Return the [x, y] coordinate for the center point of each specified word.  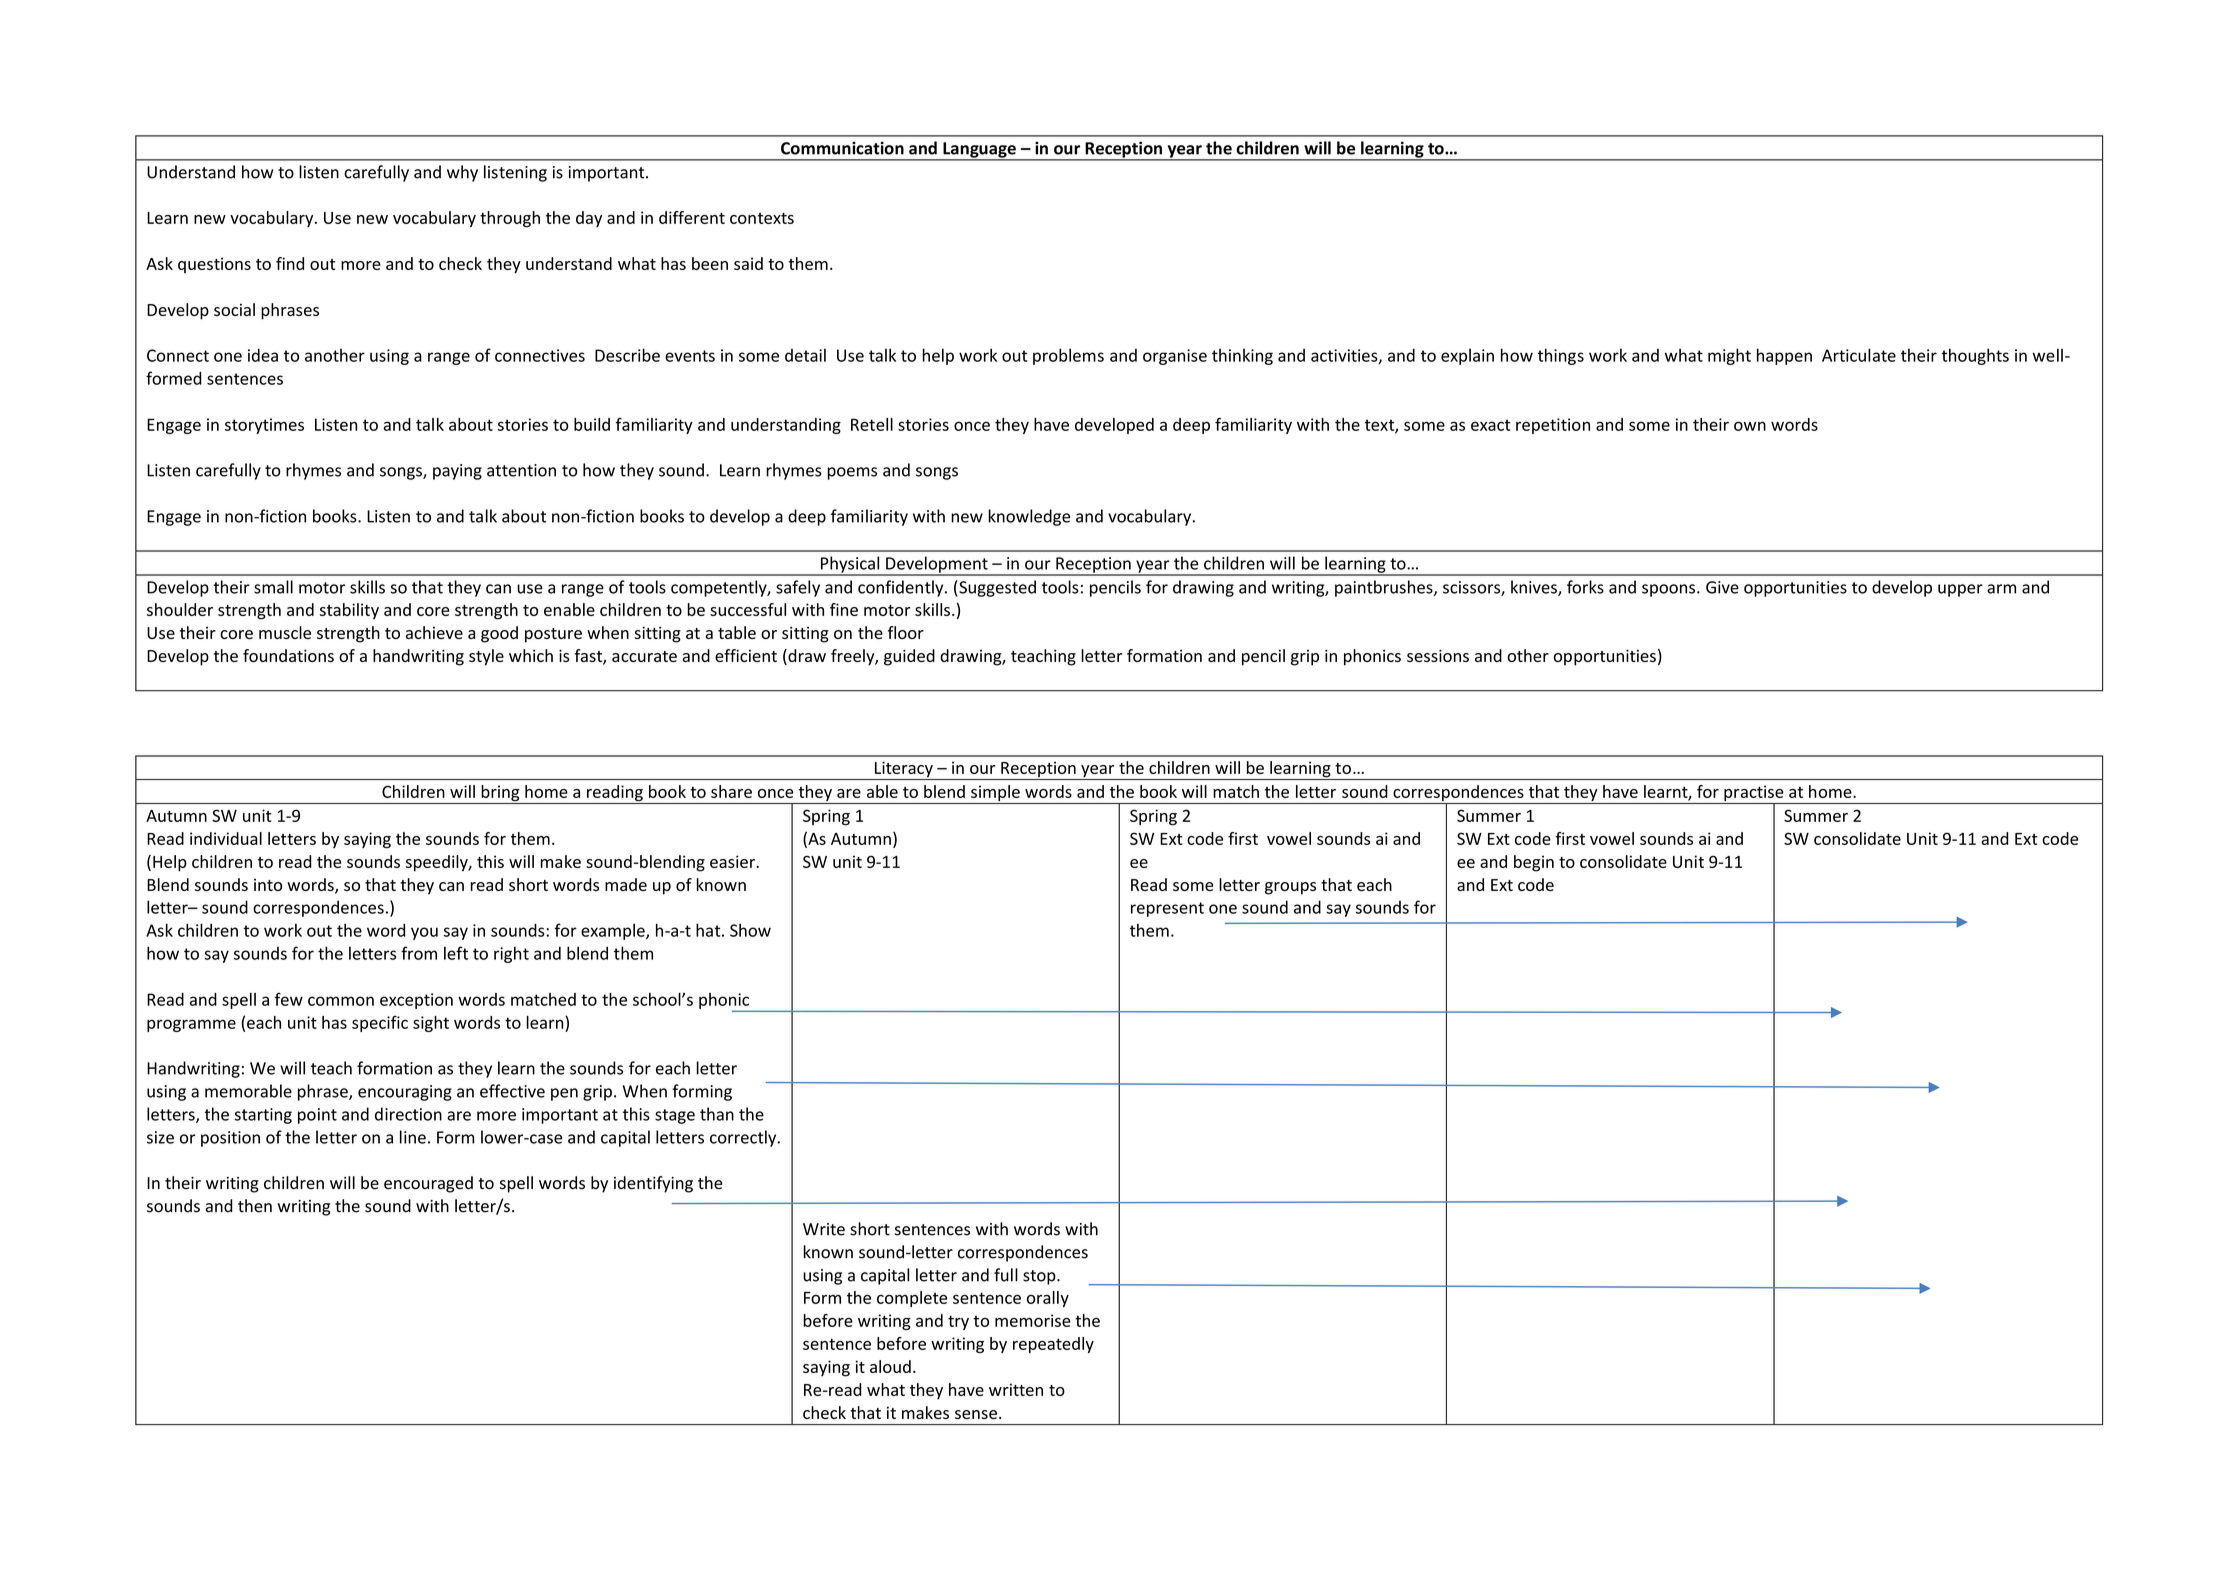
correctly [744, 1138]
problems [1068, 356]
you [424, 933]
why [462, 173]
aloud [890, 1366]
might [1729, 356]
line [413, 1137]
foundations [288, 655]
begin [1534, 863]
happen [1784, 356]
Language [979, 151]
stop [1040, 1277]
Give [1722, 587]
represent [1167, 909]
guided [909, 657]
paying [457, 472]
